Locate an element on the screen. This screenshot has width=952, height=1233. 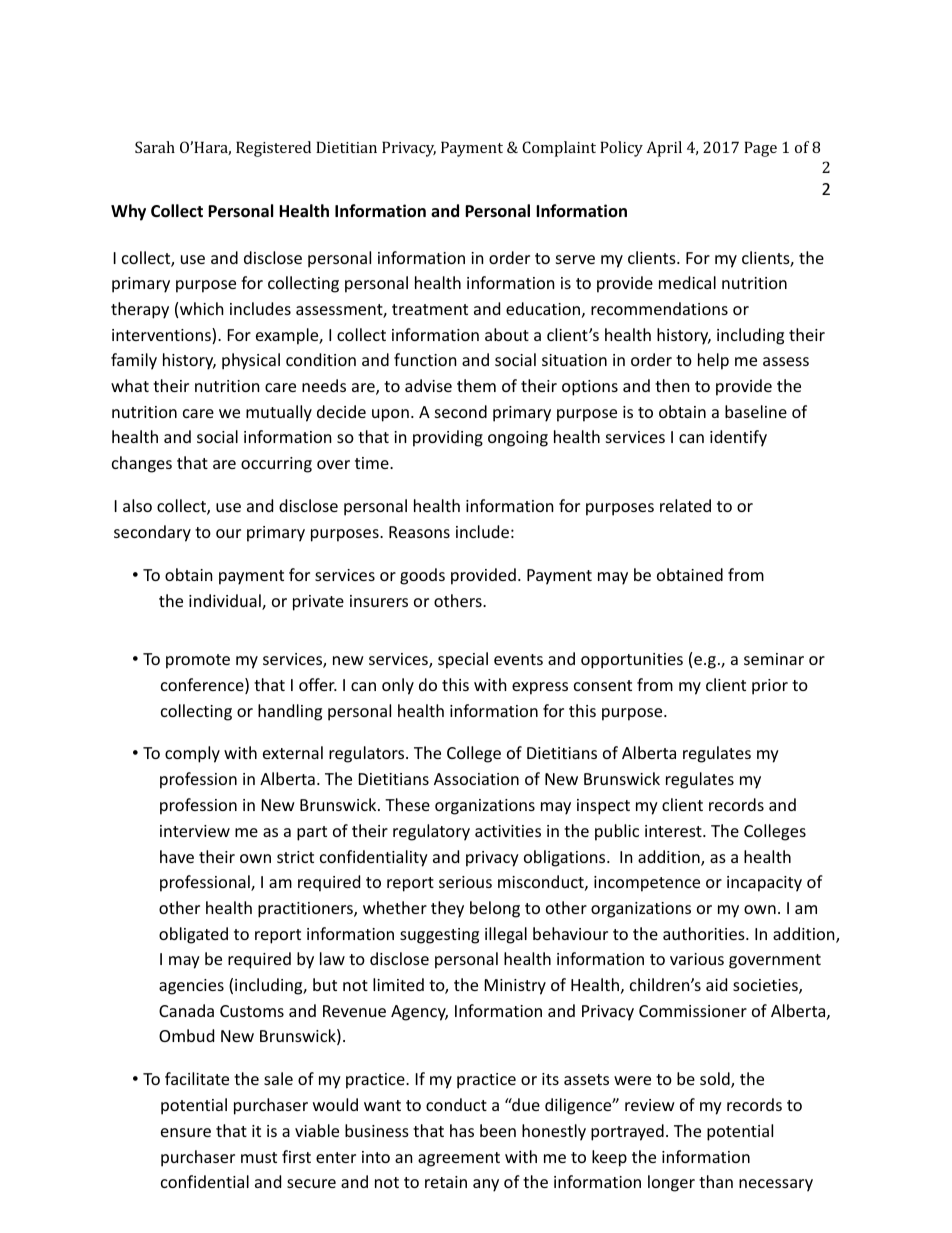
ensure is located at coordinates (186, 1132).
